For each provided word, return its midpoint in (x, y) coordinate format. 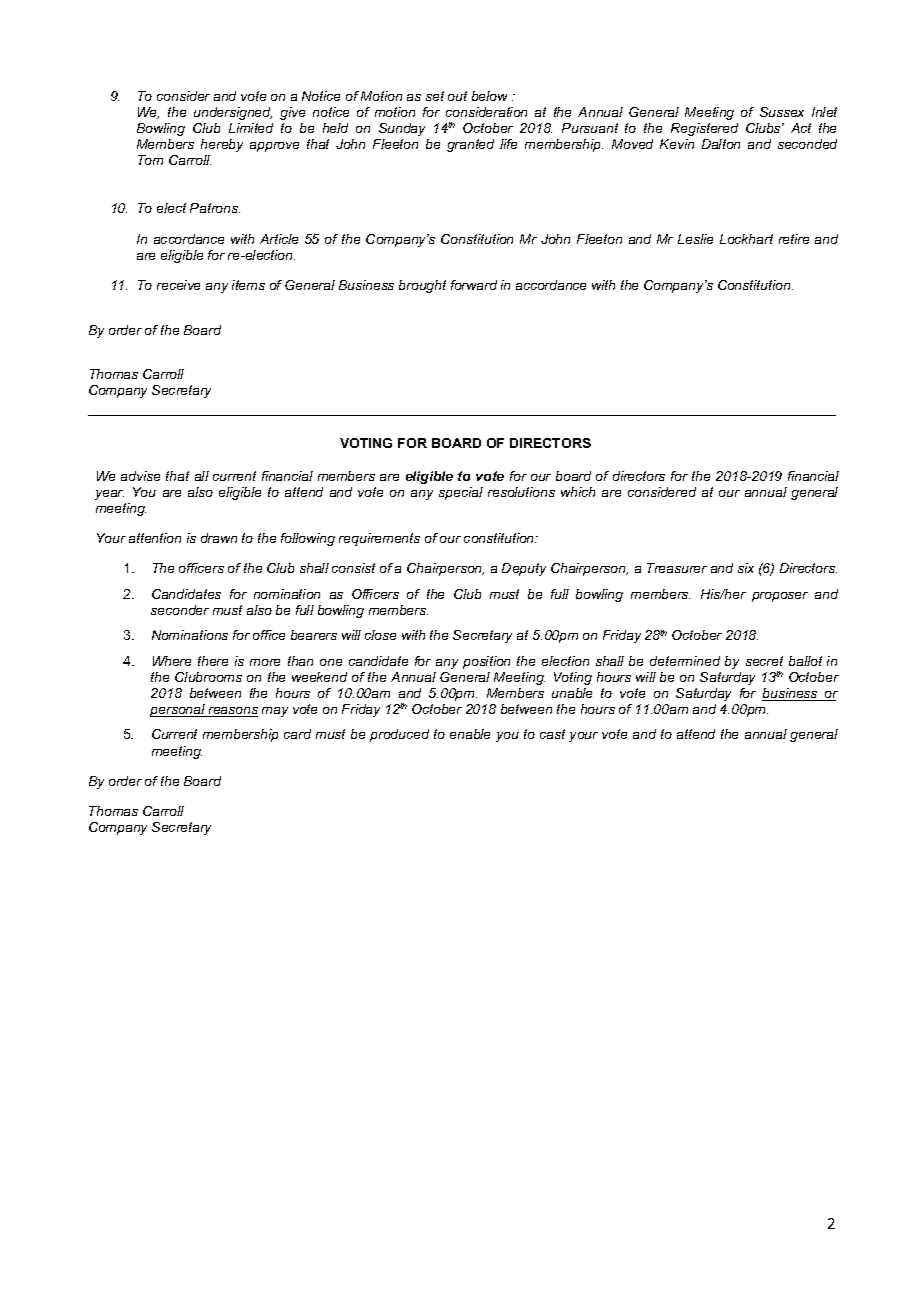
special (461, 493)
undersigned (233, 113)
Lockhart (746, 239)
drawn (219, 538)
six (746, 568)
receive (178, 285)
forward (474, 285)
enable (470, 734)
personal (179, 710)
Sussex (782, 112)
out (457, 96)
